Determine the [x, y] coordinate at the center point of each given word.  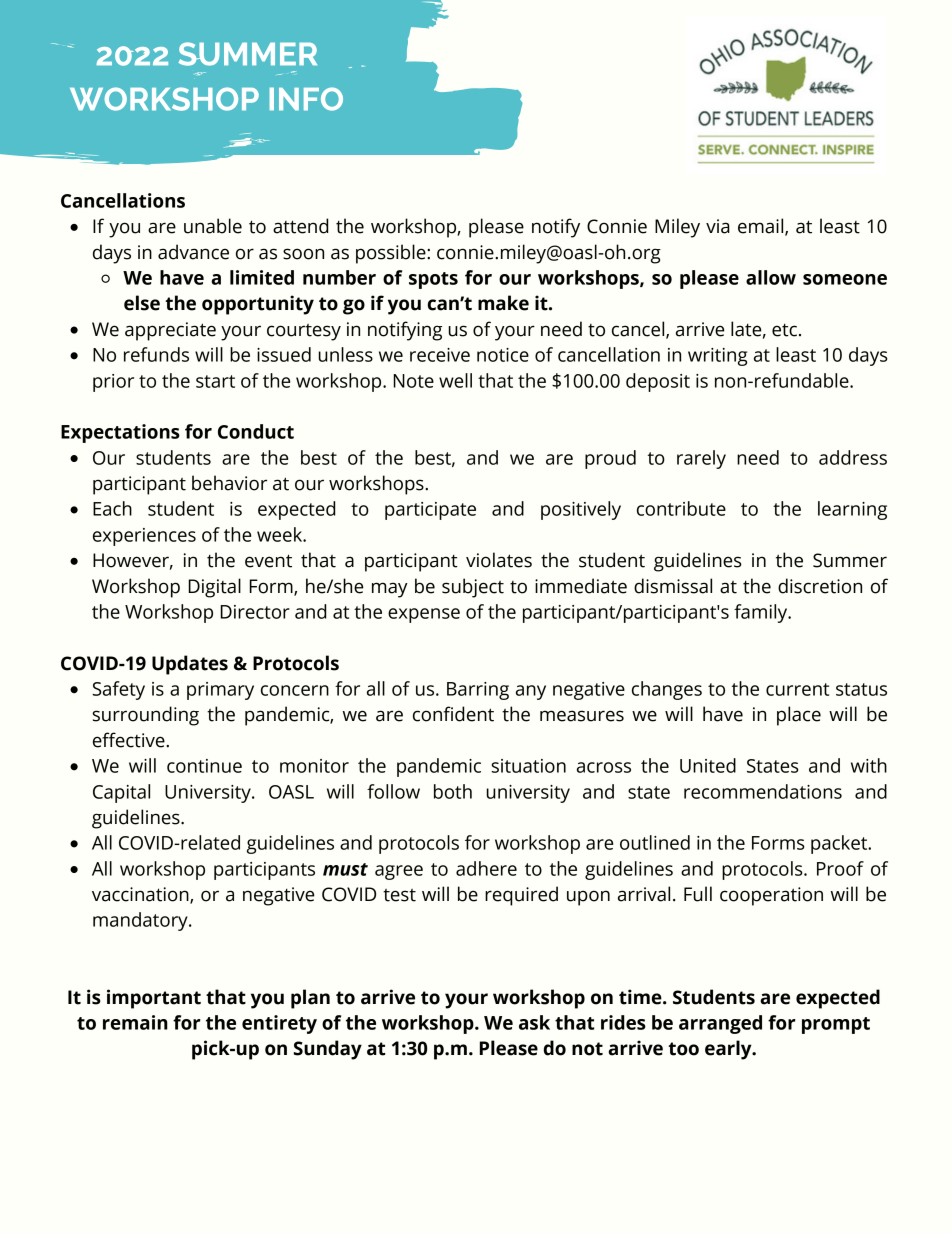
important [154, 999]
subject [473, 588]
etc [784, 330]
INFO [306, 99]
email [762, 227]
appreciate [170, 331]
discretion [820, 586]
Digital [214, 588]
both [453, 791]
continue [204, 766]
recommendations [763, 791]
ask [534, 1022]
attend [300, 226]
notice [503, 355]
